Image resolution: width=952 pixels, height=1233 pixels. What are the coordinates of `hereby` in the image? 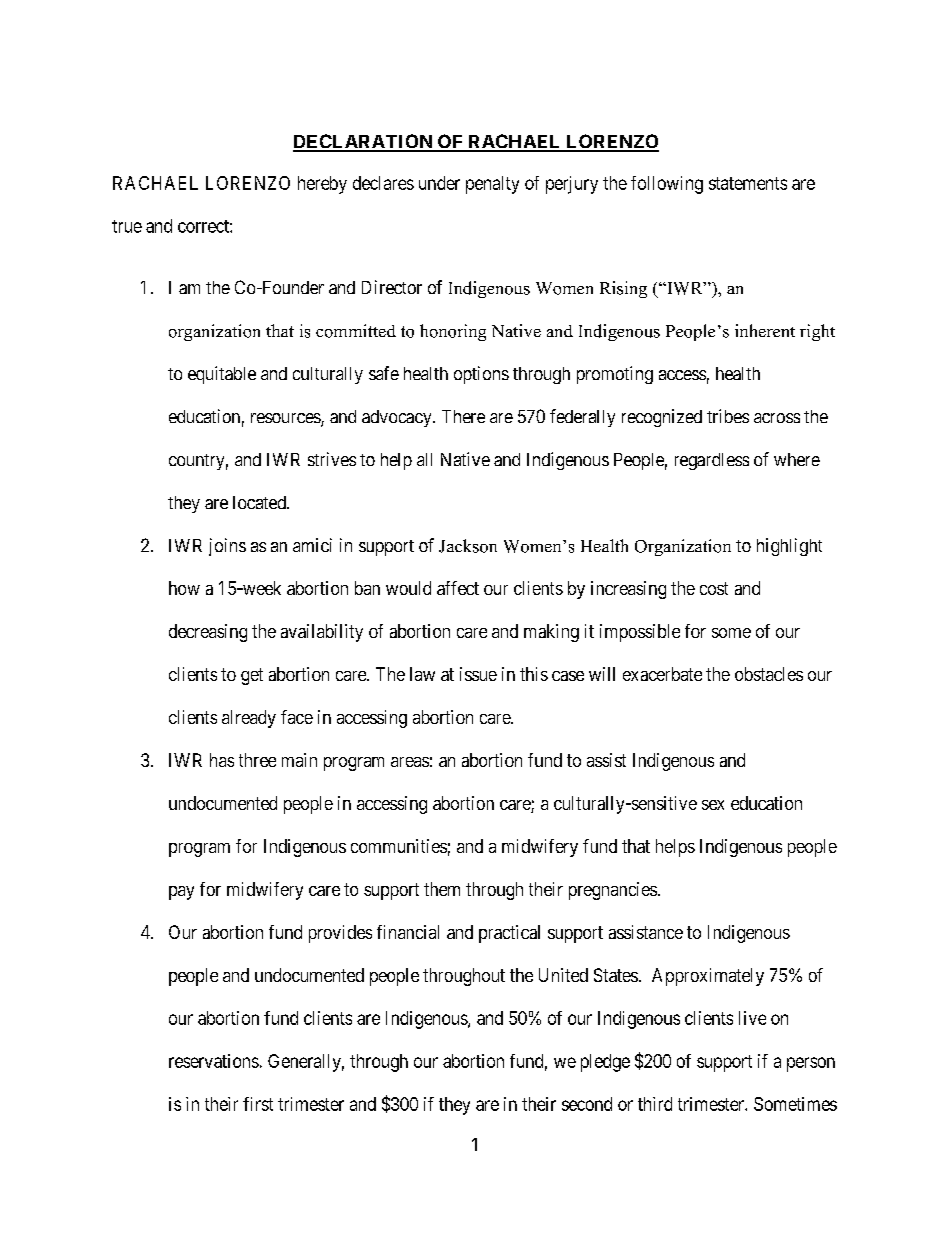 It's located at (322, 185).
